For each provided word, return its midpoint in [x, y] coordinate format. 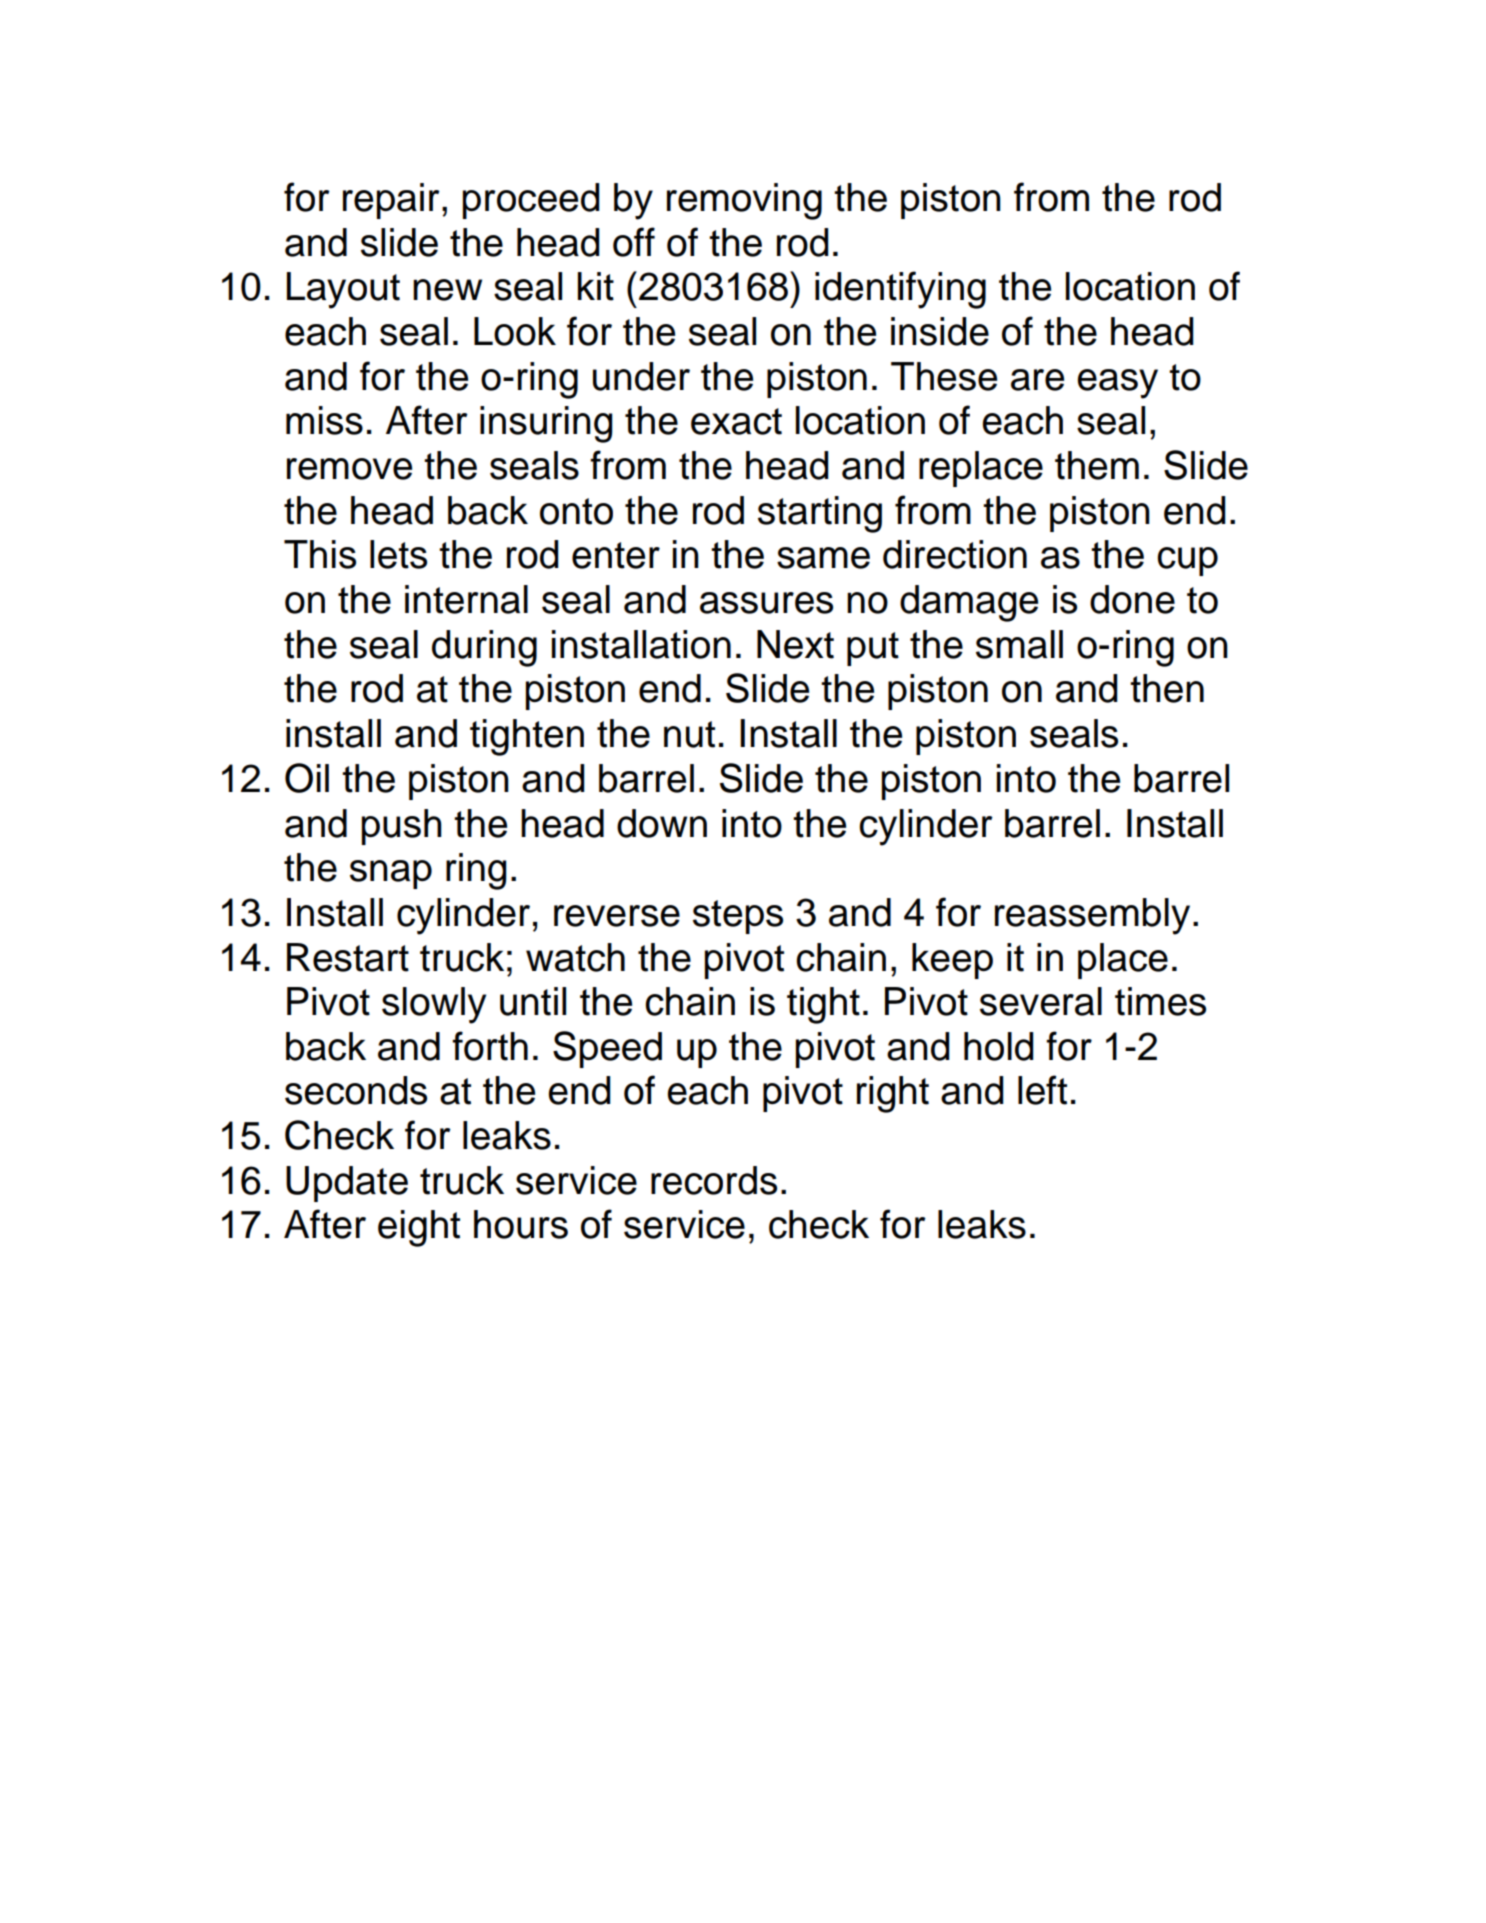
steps [738, 917]
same [823, 558]
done [1132, 599]
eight [419, 1228]
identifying [900, 290]
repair [391, 201]
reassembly [1092, 916]
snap [391, 874]
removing [744, 201]
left [1042, 1090]
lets [398, 554]
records [714, 1180]
